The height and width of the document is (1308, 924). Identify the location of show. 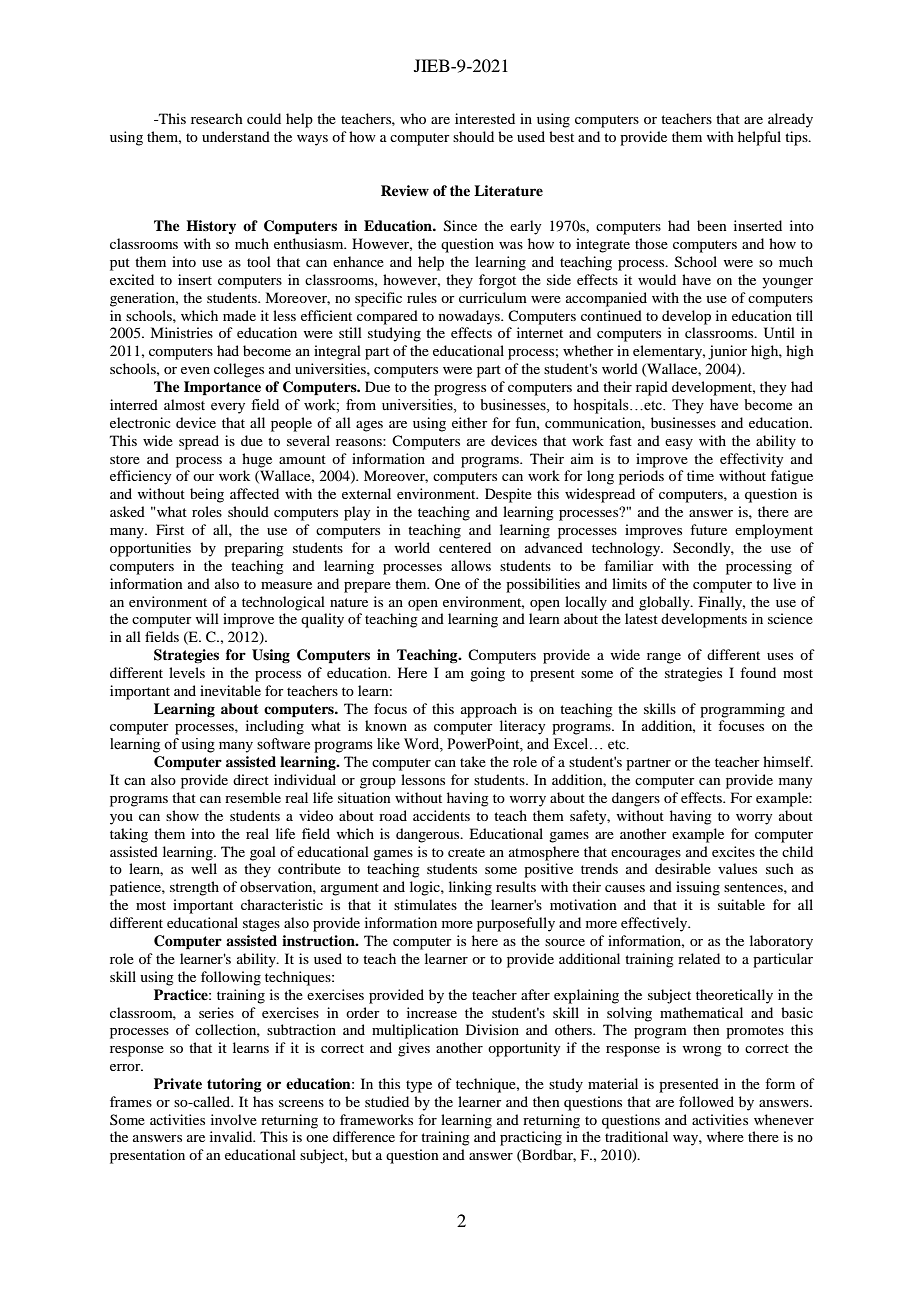
(182, 815).
